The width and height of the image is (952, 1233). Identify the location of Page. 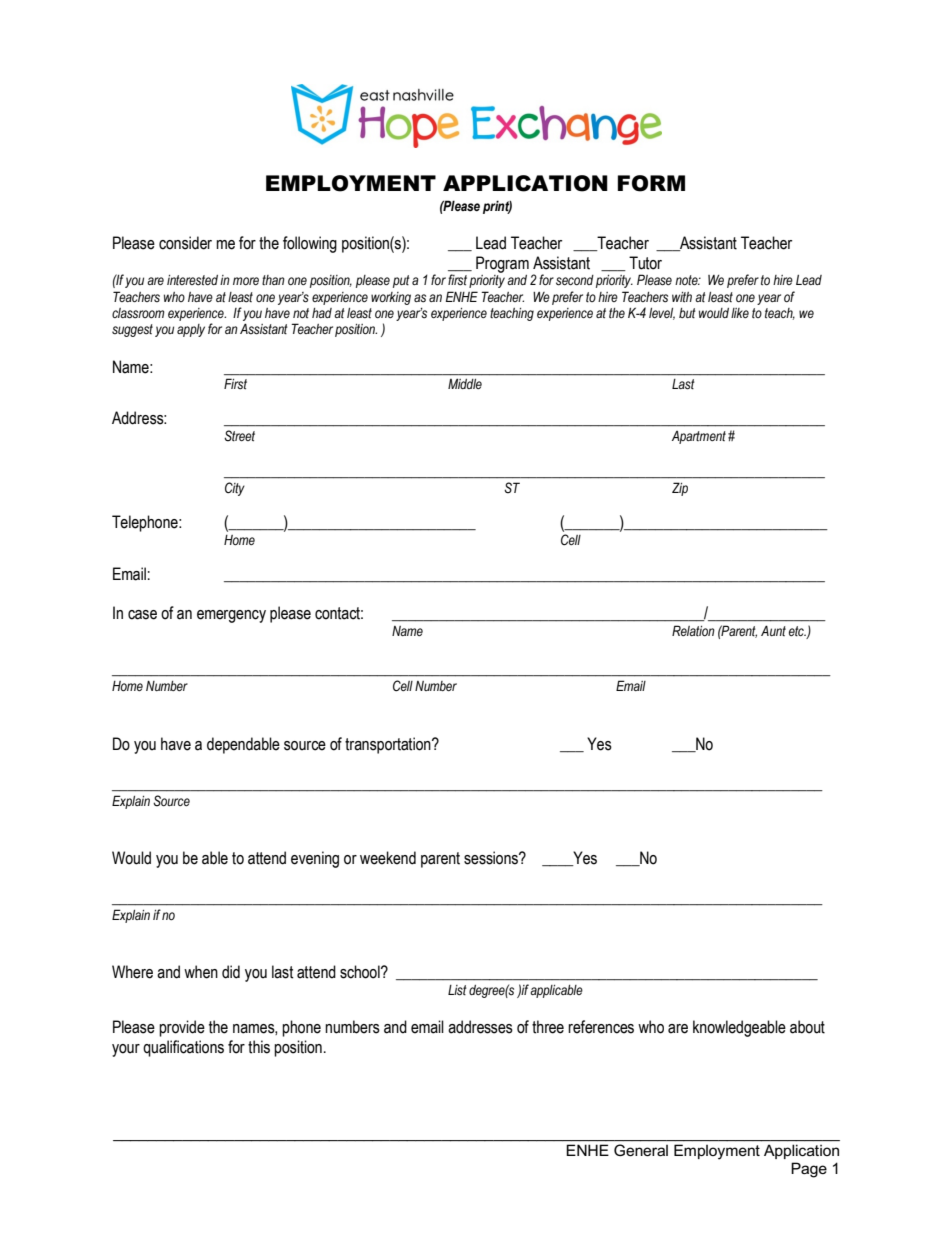
(809, 1170).
